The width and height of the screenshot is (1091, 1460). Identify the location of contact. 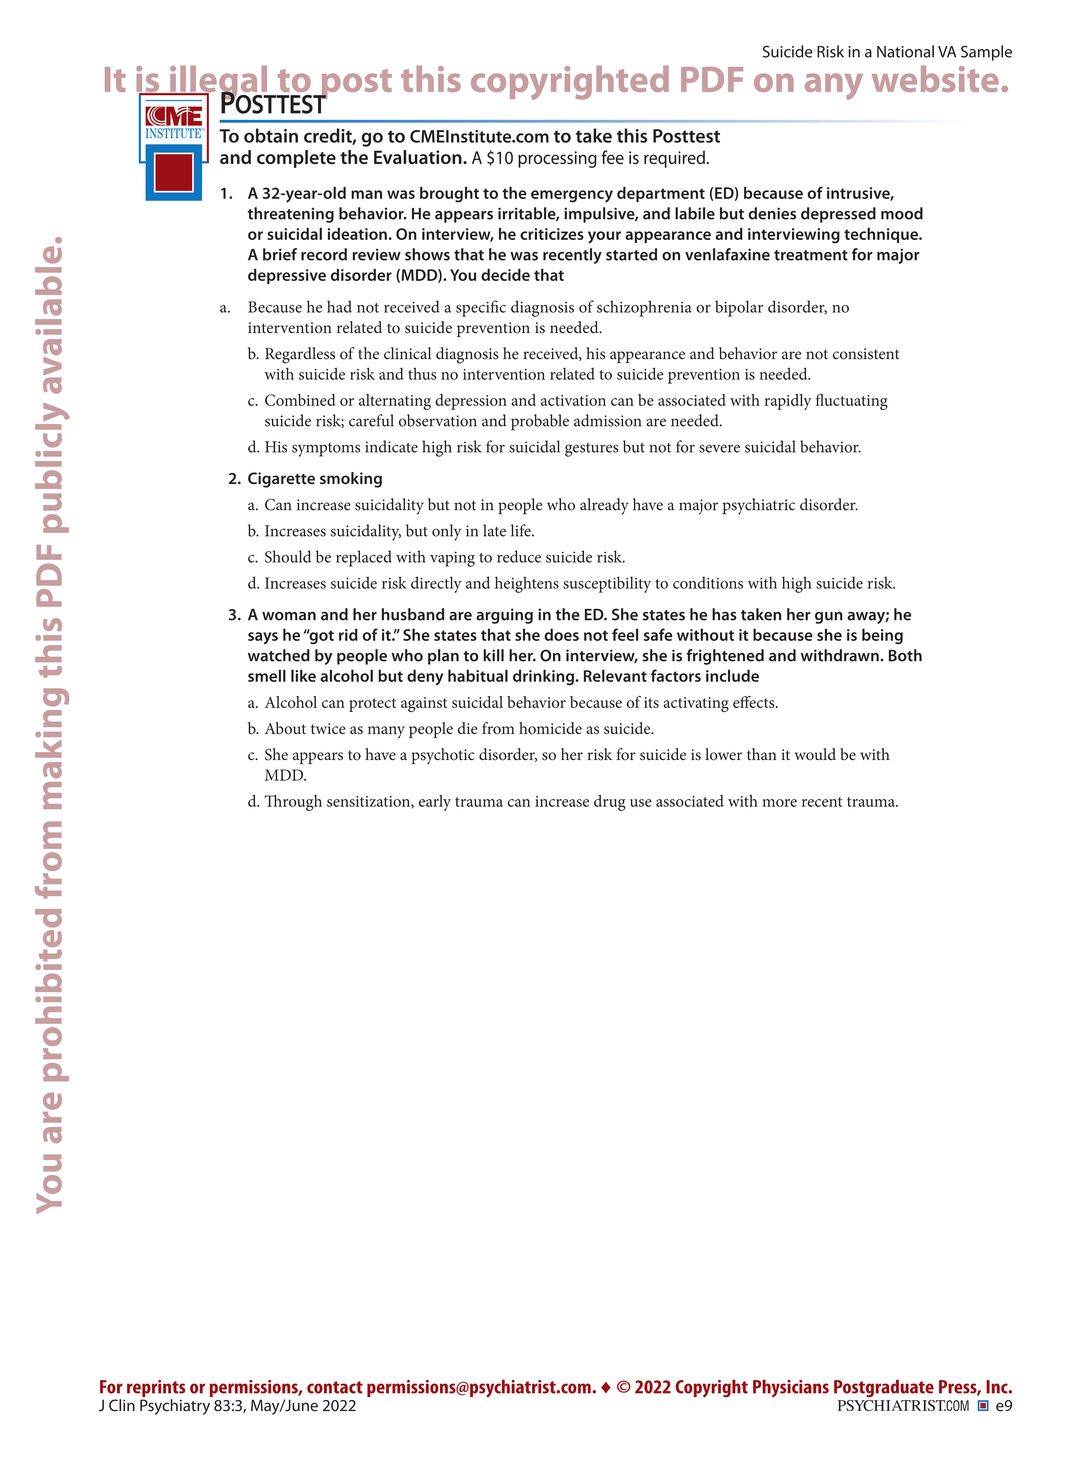
(335, 1387).
